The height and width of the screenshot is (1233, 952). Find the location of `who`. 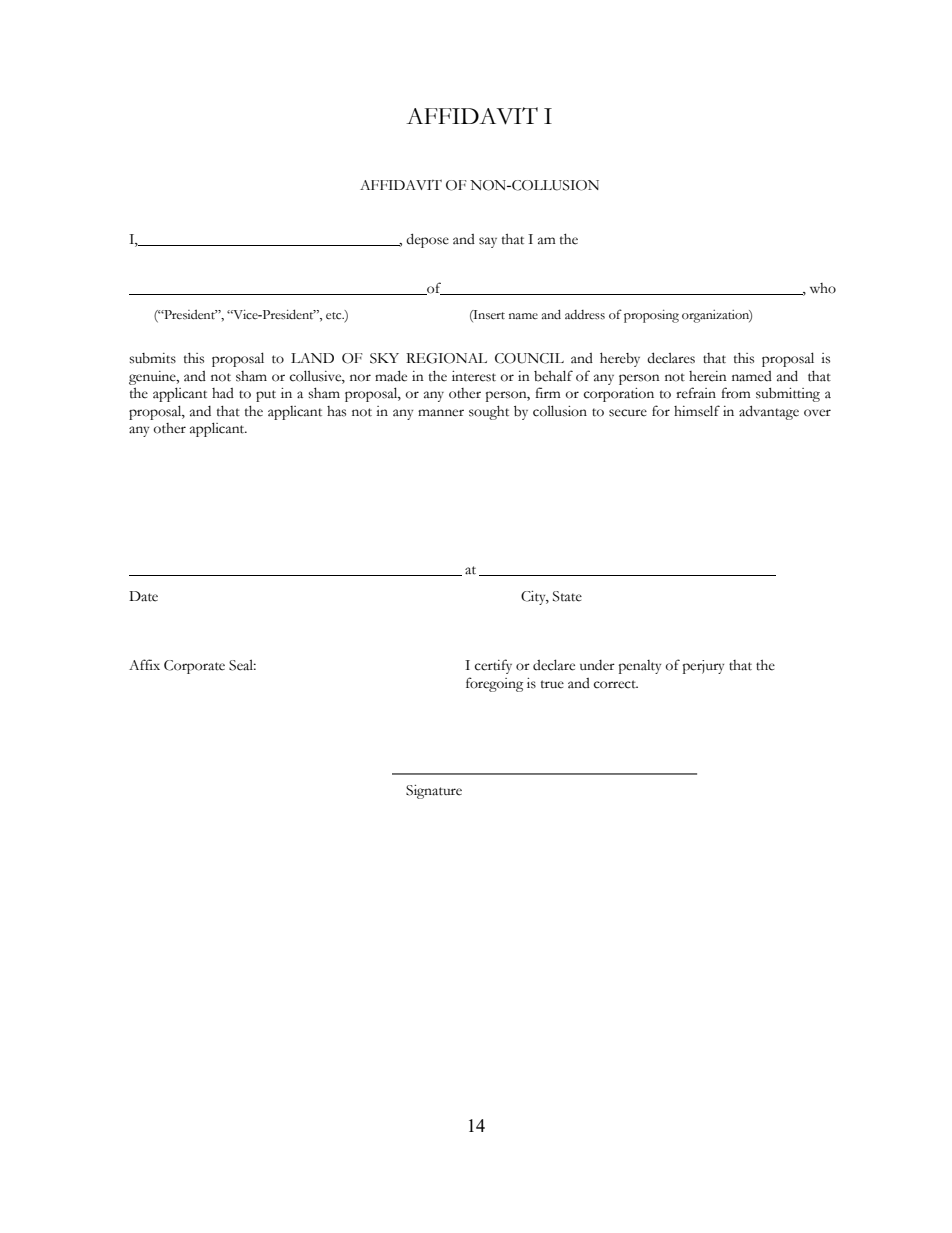

who is located at coordinates (823, 288).
